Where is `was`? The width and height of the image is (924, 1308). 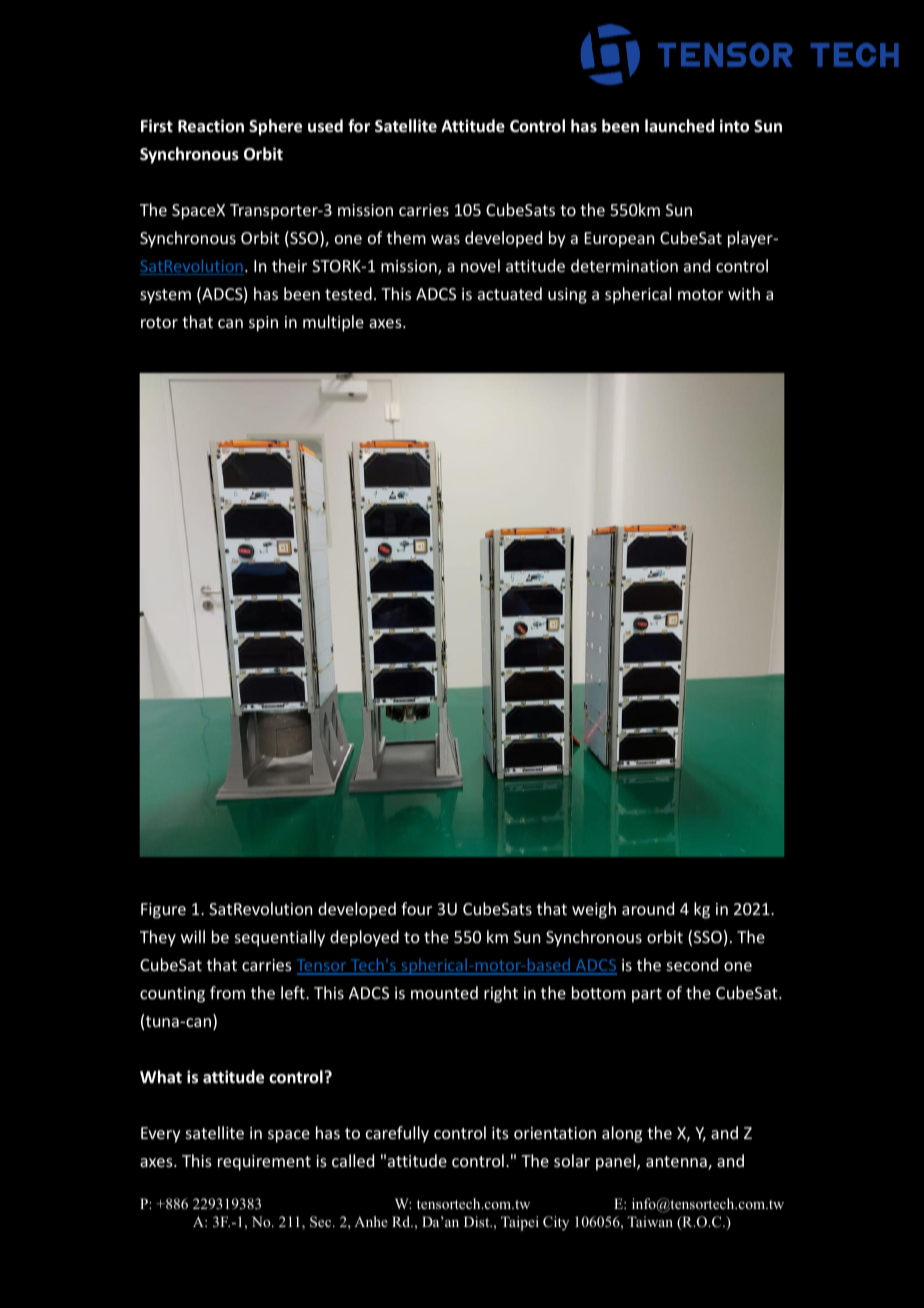 was is located at coordinates (445, 239).
